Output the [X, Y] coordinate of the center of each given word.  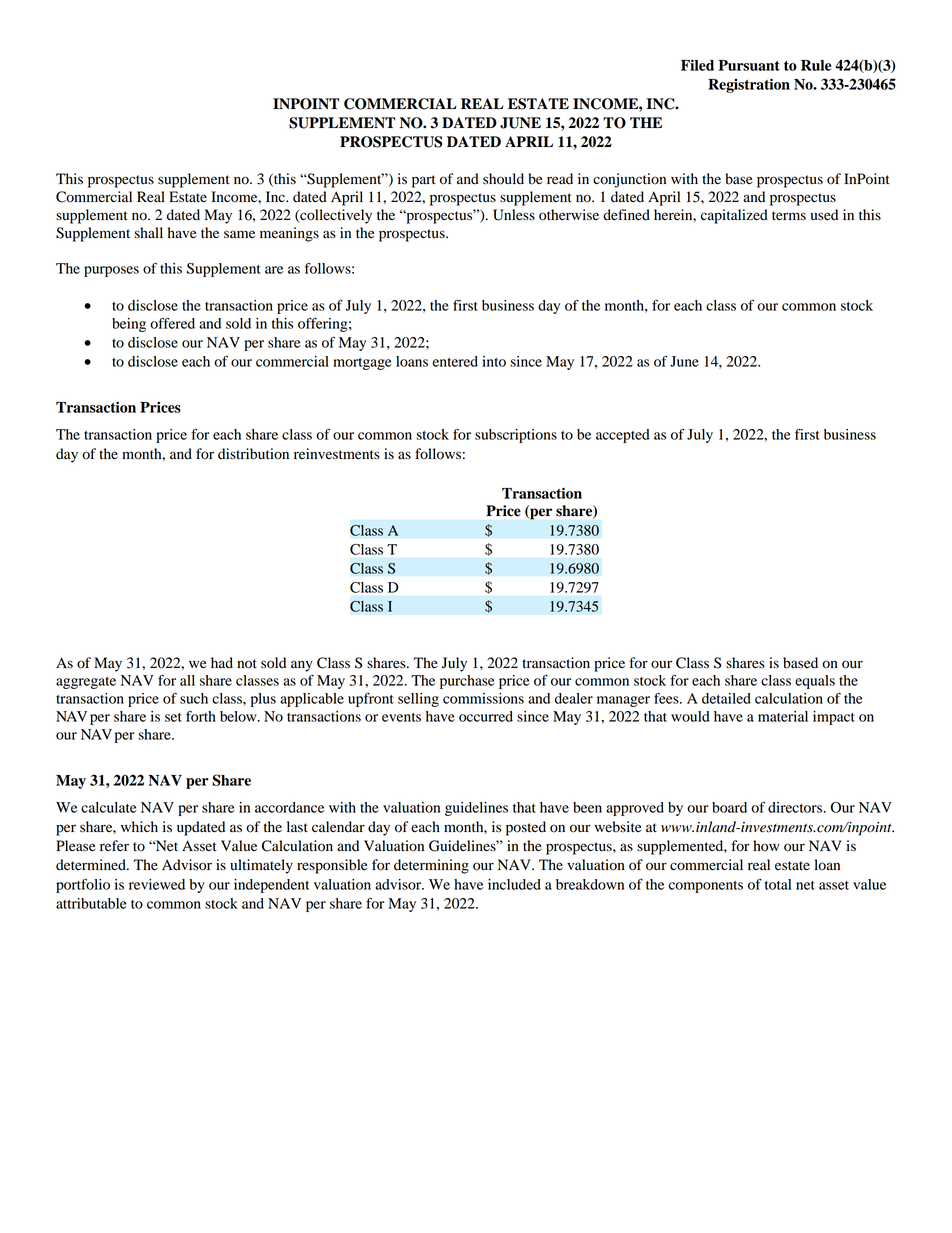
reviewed [157, 884]
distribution [253, 454]
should [503, 179]
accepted [623, 436]
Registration [749, 85]
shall [149, 233]
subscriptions [516, 436]
